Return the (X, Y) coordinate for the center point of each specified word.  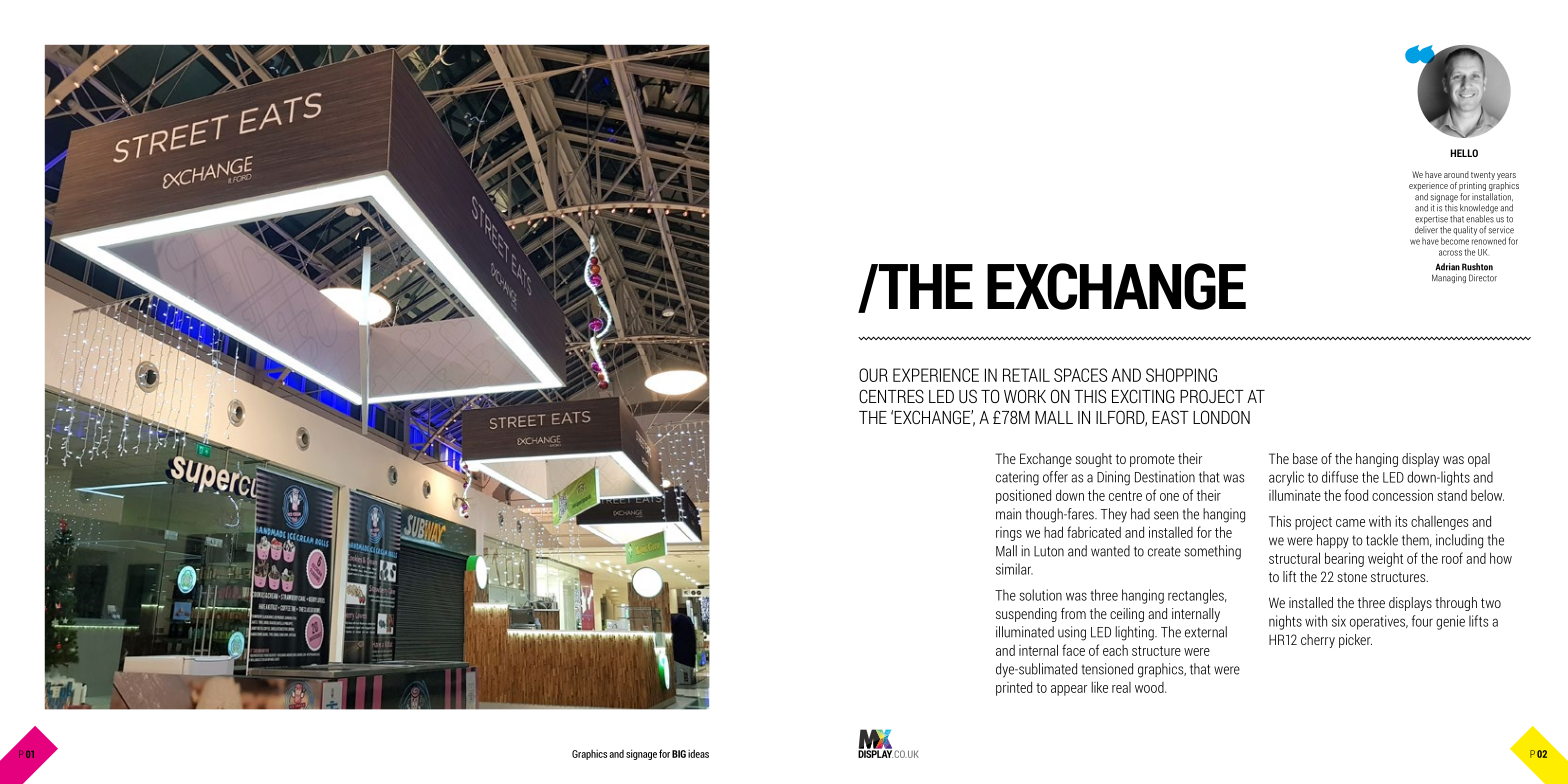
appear (1069, 690)
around (1456, 174)
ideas (698, 753)
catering (1017, 478)
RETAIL (1026, 375)
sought (1093, 460)
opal (1479, 460)
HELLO (1464, 153)
